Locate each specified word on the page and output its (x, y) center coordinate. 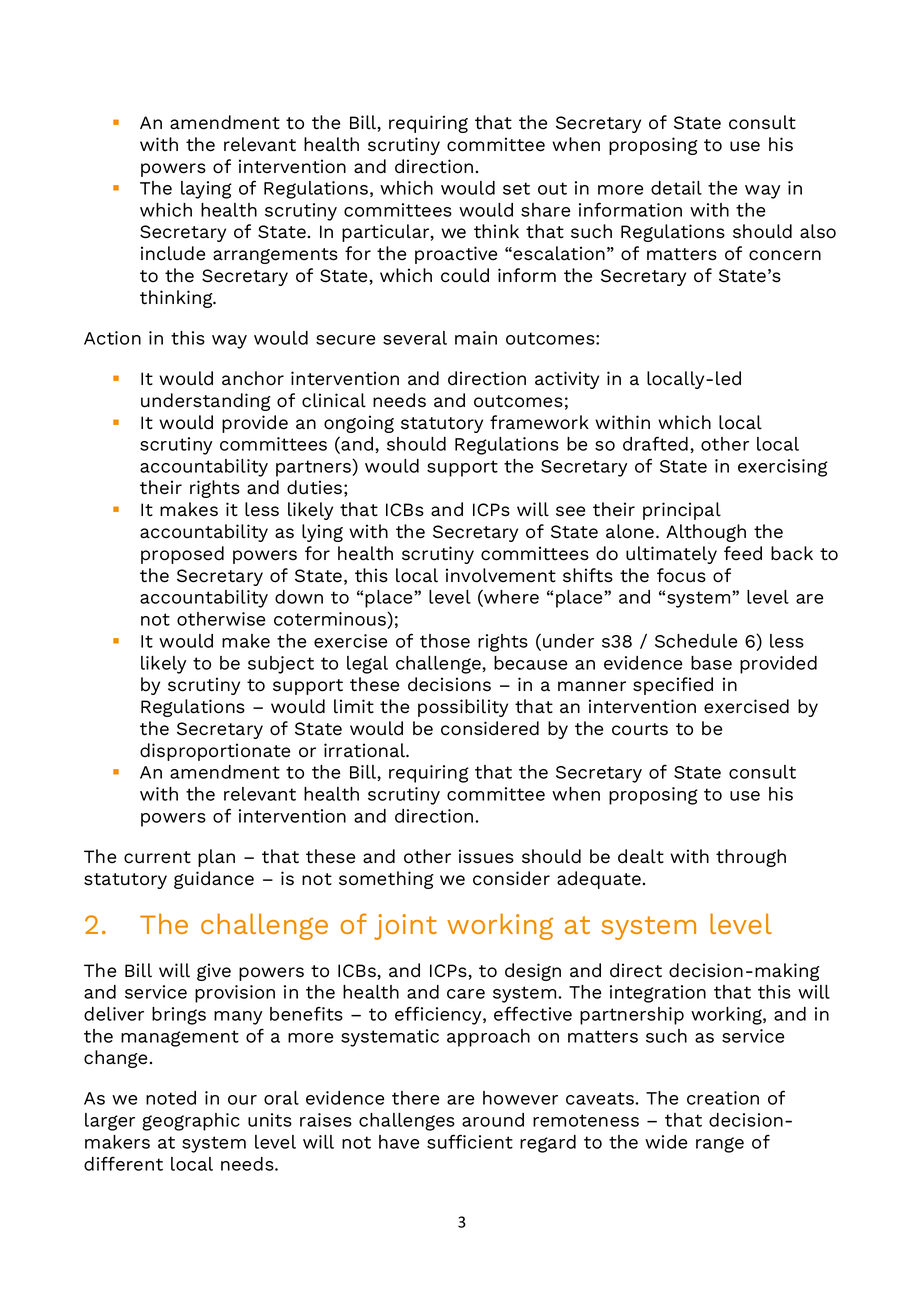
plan (216, 858)
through (751, 858)
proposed (182, 555)
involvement (501, 575)
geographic (191, 1122)
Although (706, 533)
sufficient (470, 1141)
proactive (456, 255)
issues (486, 856)
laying (206, 190)
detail (676, 188)
